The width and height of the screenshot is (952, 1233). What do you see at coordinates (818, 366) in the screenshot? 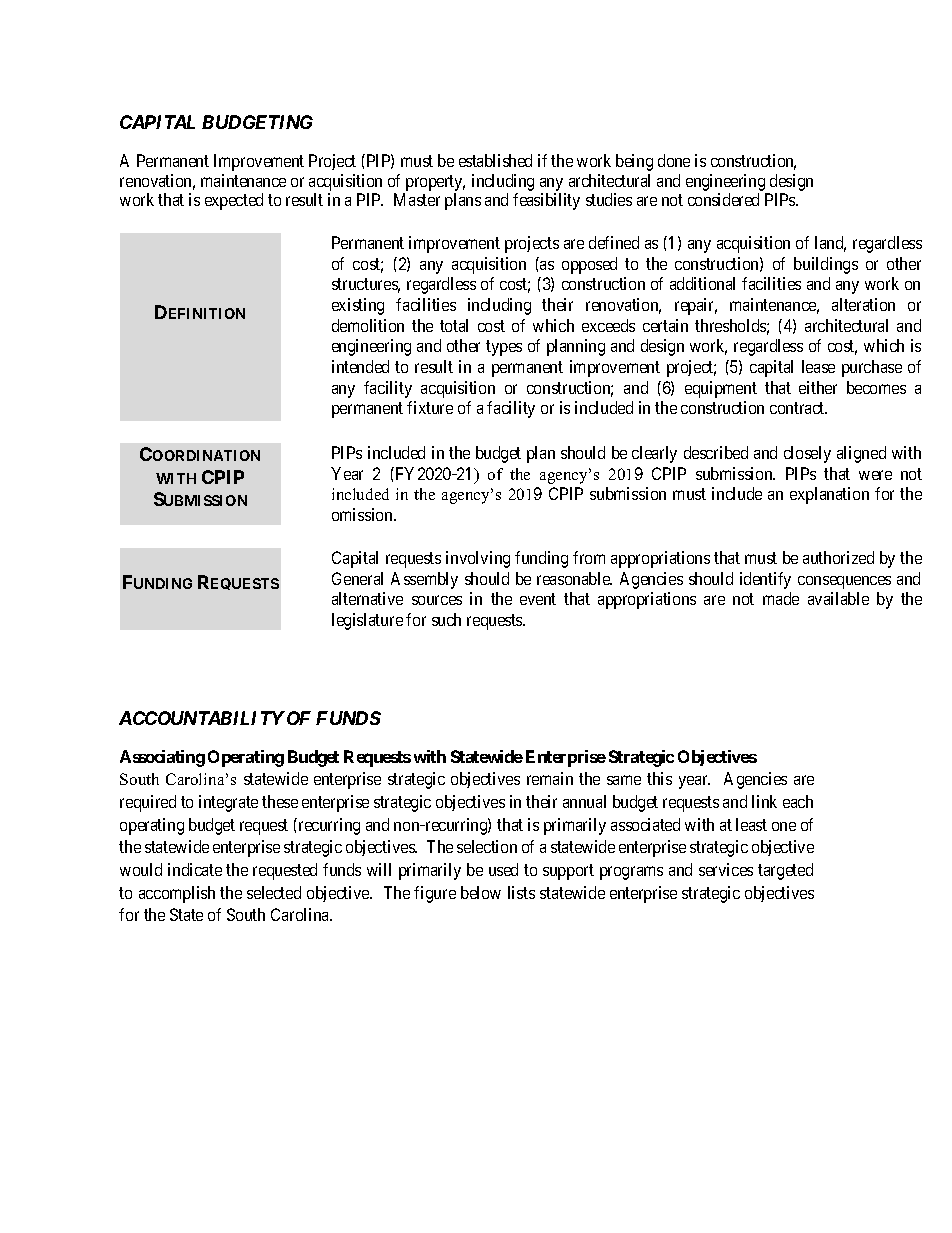
I see `lease` at bounding box center [818, 366].
